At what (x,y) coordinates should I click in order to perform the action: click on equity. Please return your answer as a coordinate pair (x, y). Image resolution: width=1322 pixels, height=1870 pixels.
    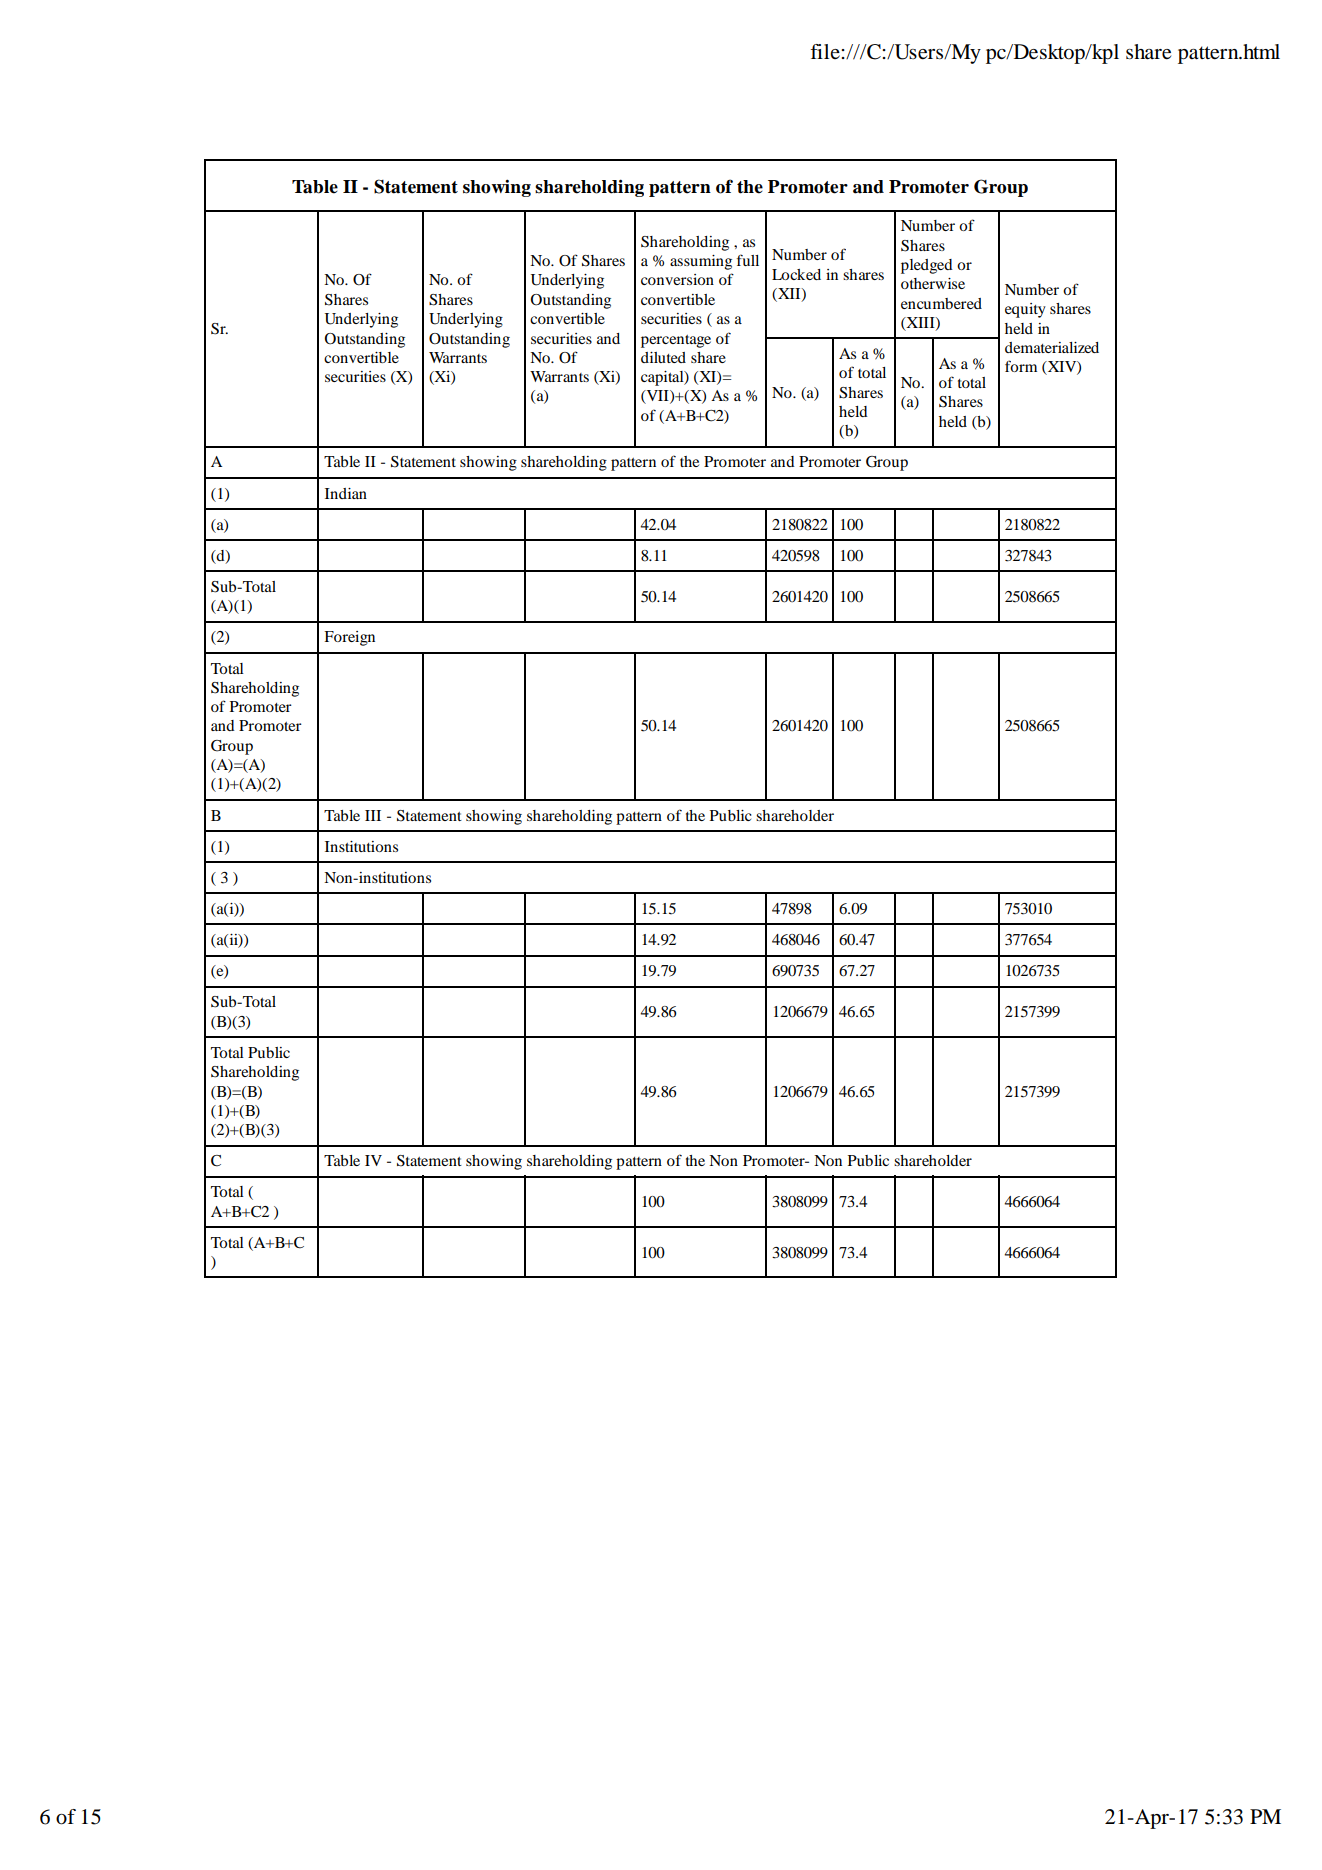
    Looking at the image, I should click on (1025, 310).
